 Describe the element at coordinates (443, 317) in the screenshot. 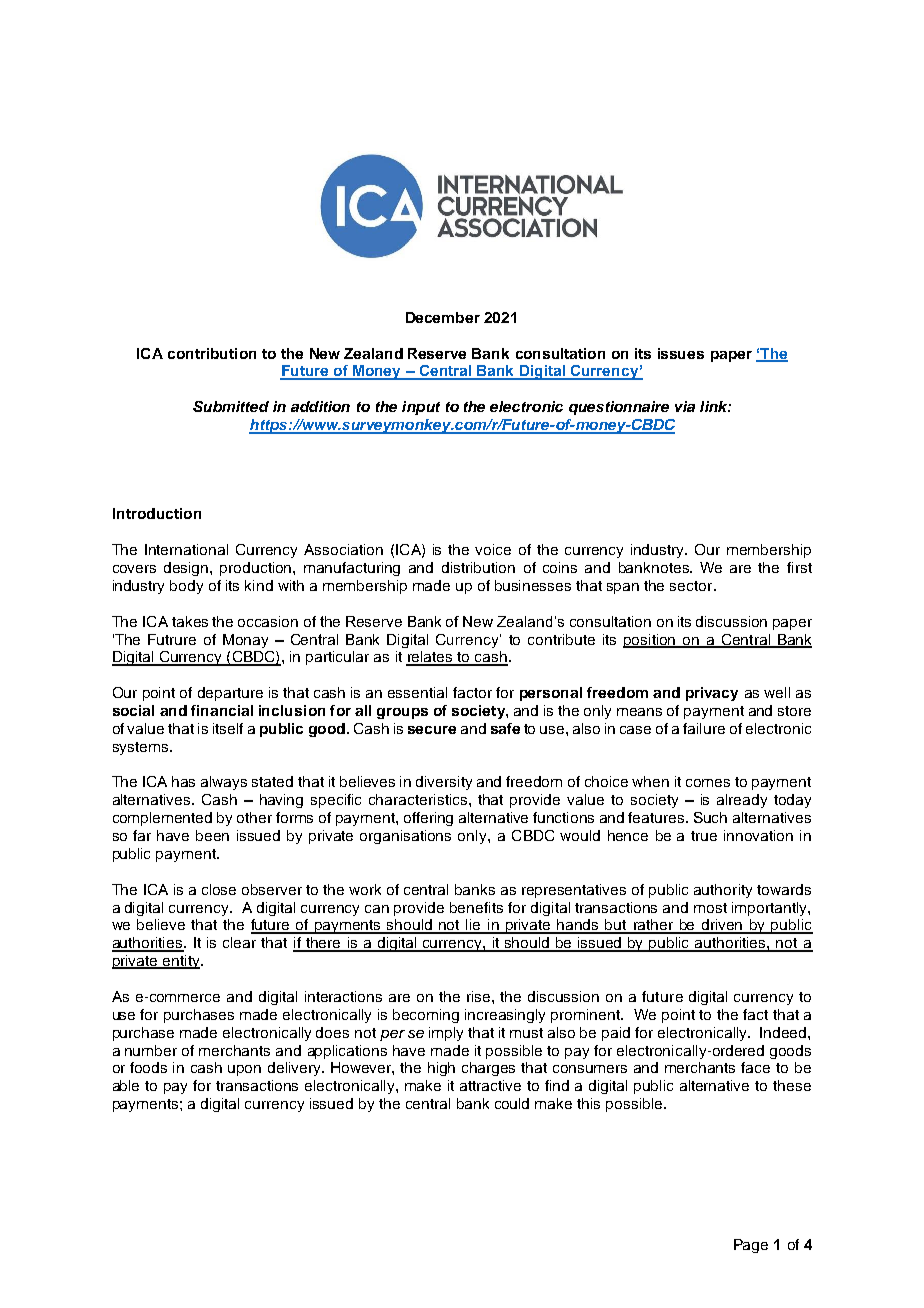

I see `December` at that location.
